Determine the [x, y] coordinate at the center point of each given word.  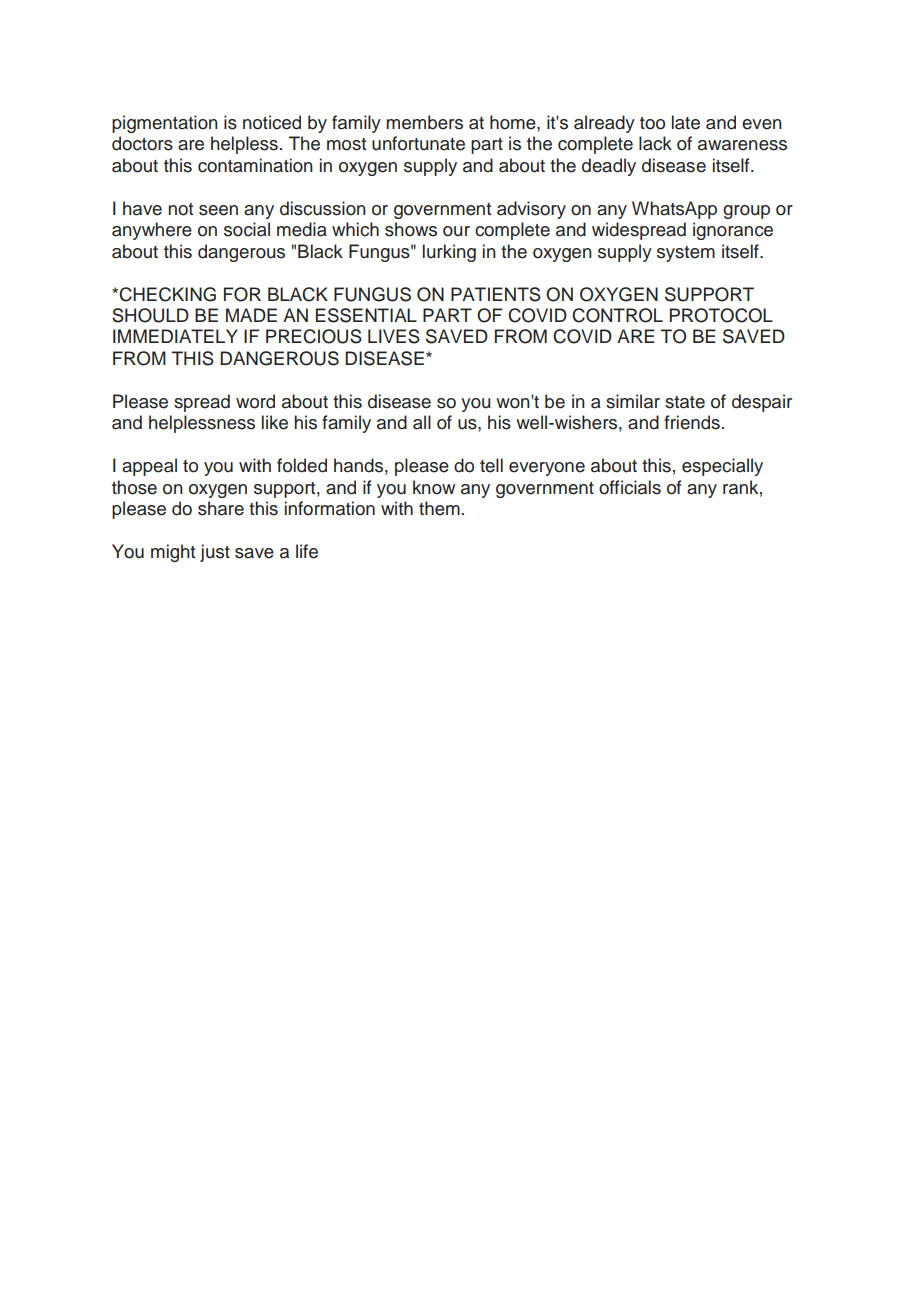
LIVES [394, 336]
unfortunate [418, 143]
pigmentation [165, 124]
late [686, 122]
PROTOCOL [721, 315]
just [215, 553]
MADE [251, 315]
